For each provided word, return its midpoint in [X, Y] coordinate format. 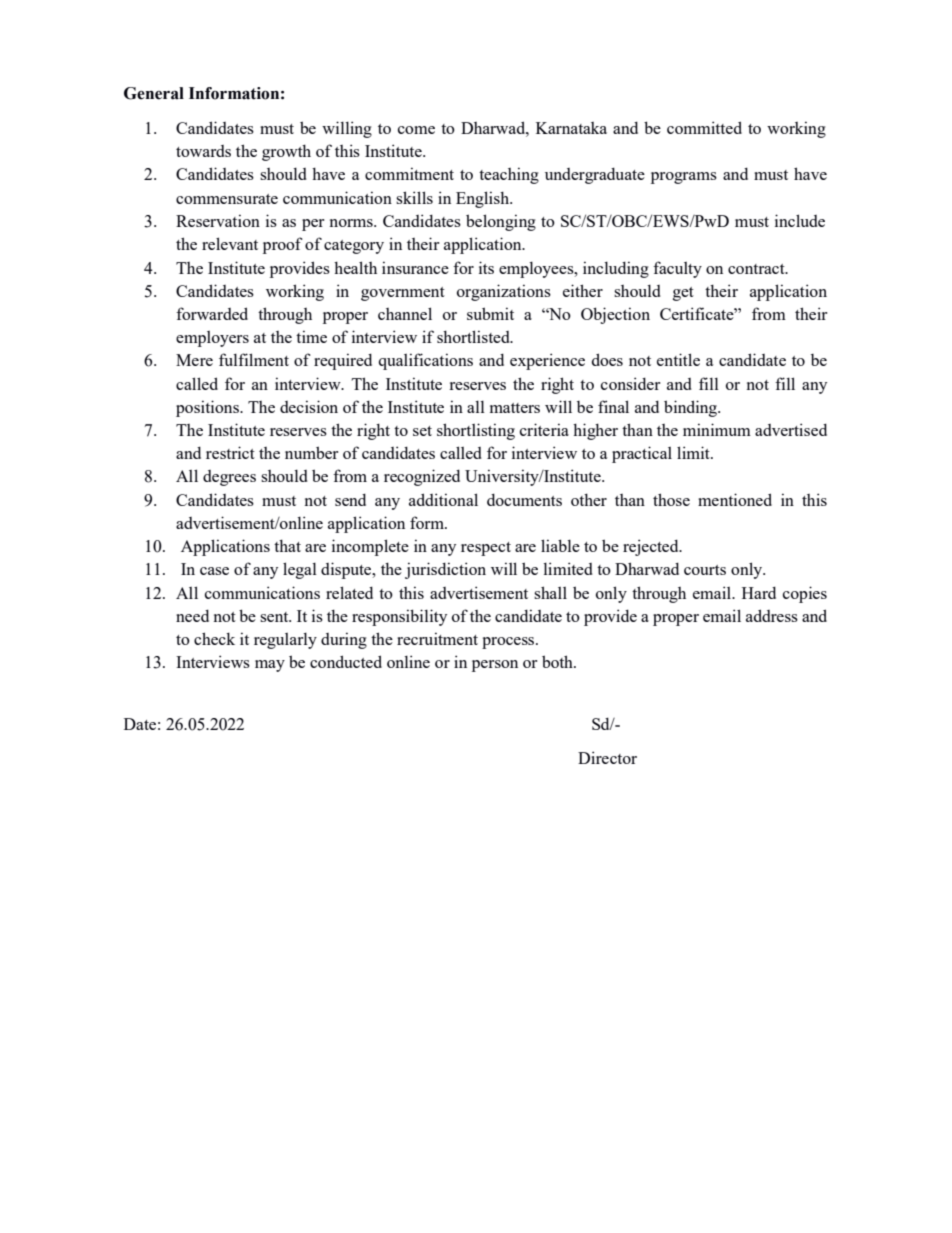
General [154, 93]
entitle [678, 359]
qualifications [425, 361]
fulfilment [254, 359]
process [509, 643]
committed [704, 127]
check [214, 638]
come [416, 130]
